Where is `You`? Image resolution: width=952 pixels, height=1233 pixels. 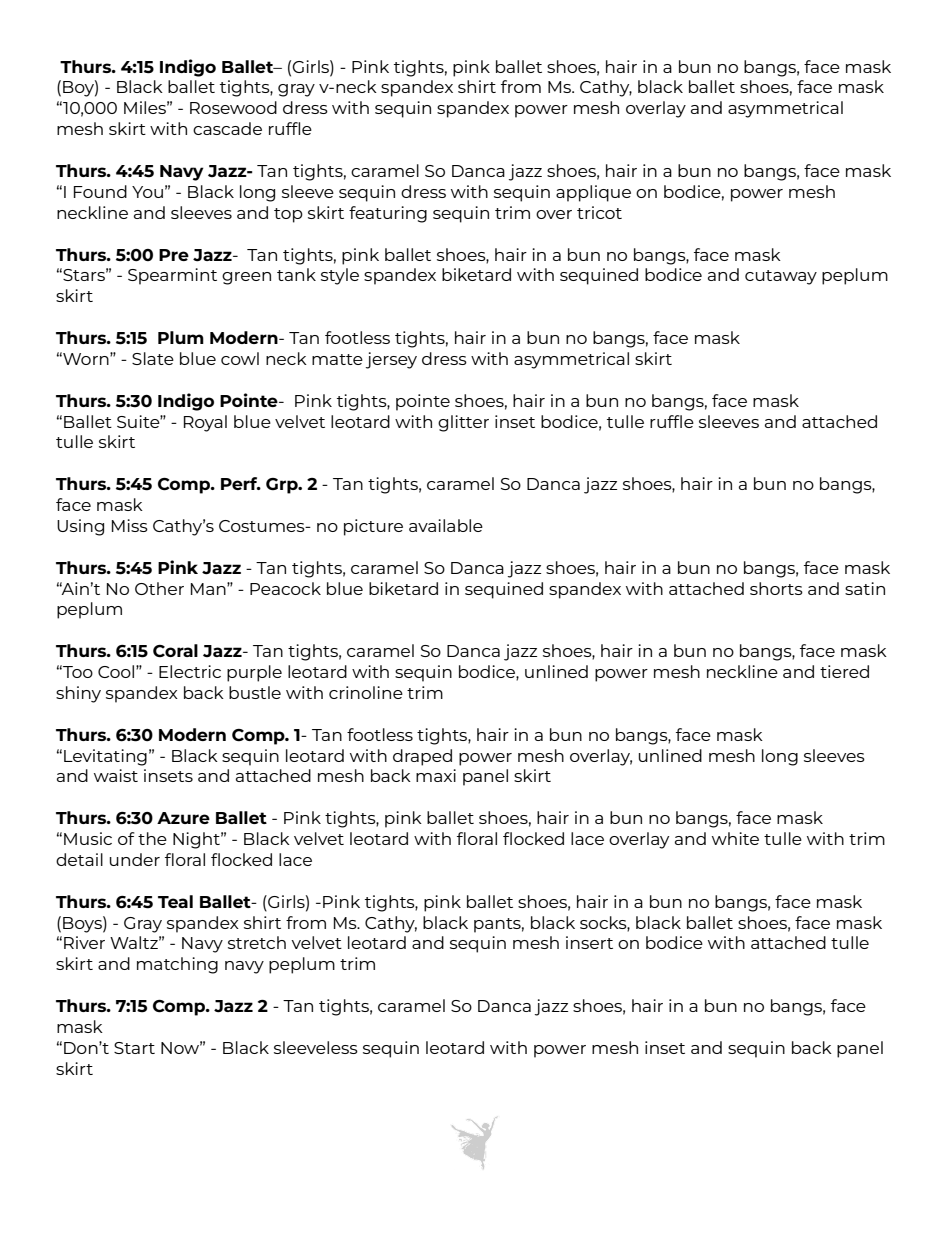 You is located at coordinates (147, 192).
